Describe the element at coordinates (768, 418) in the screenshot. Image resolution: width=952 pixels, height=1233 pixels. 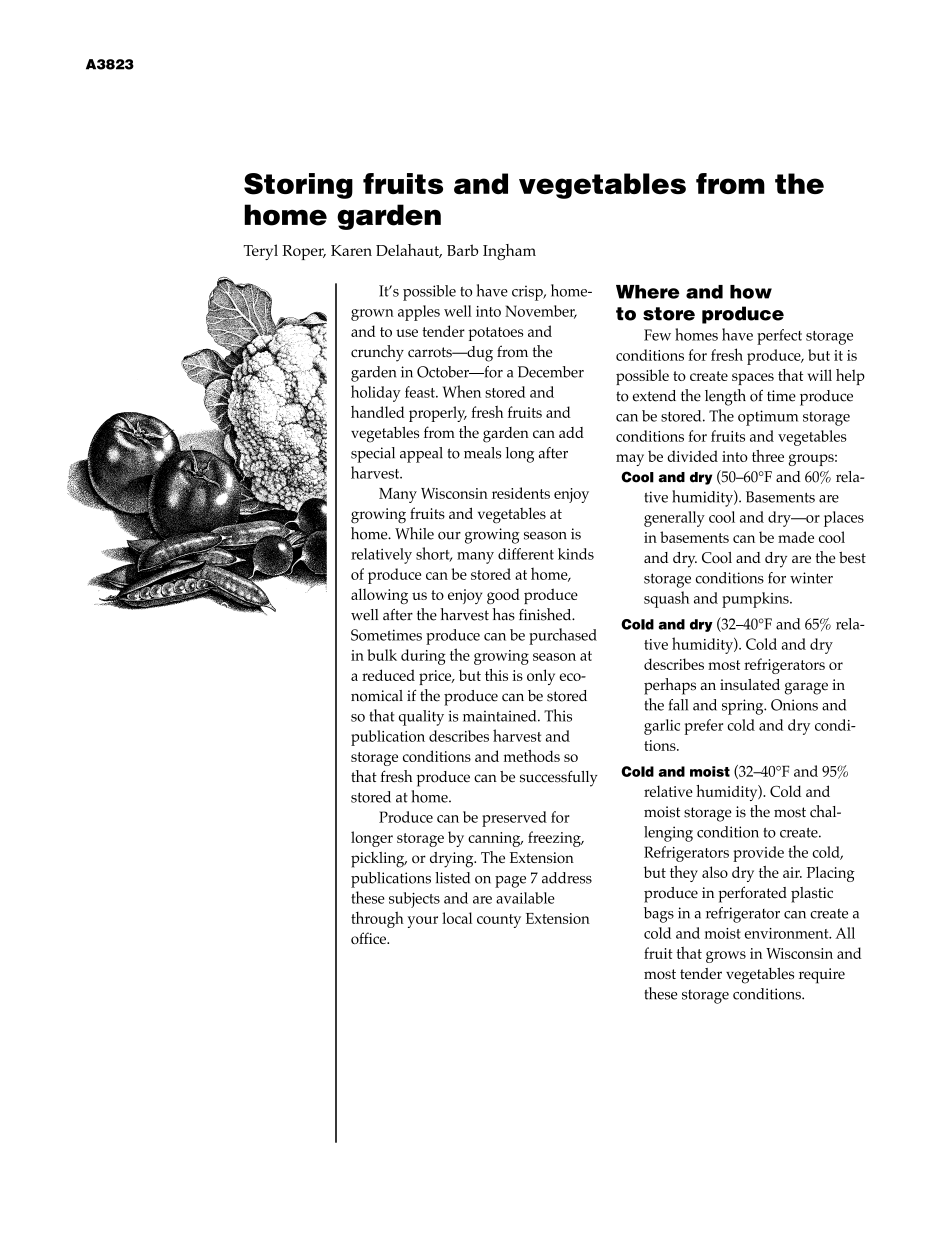
I see `optimum` at that location.
